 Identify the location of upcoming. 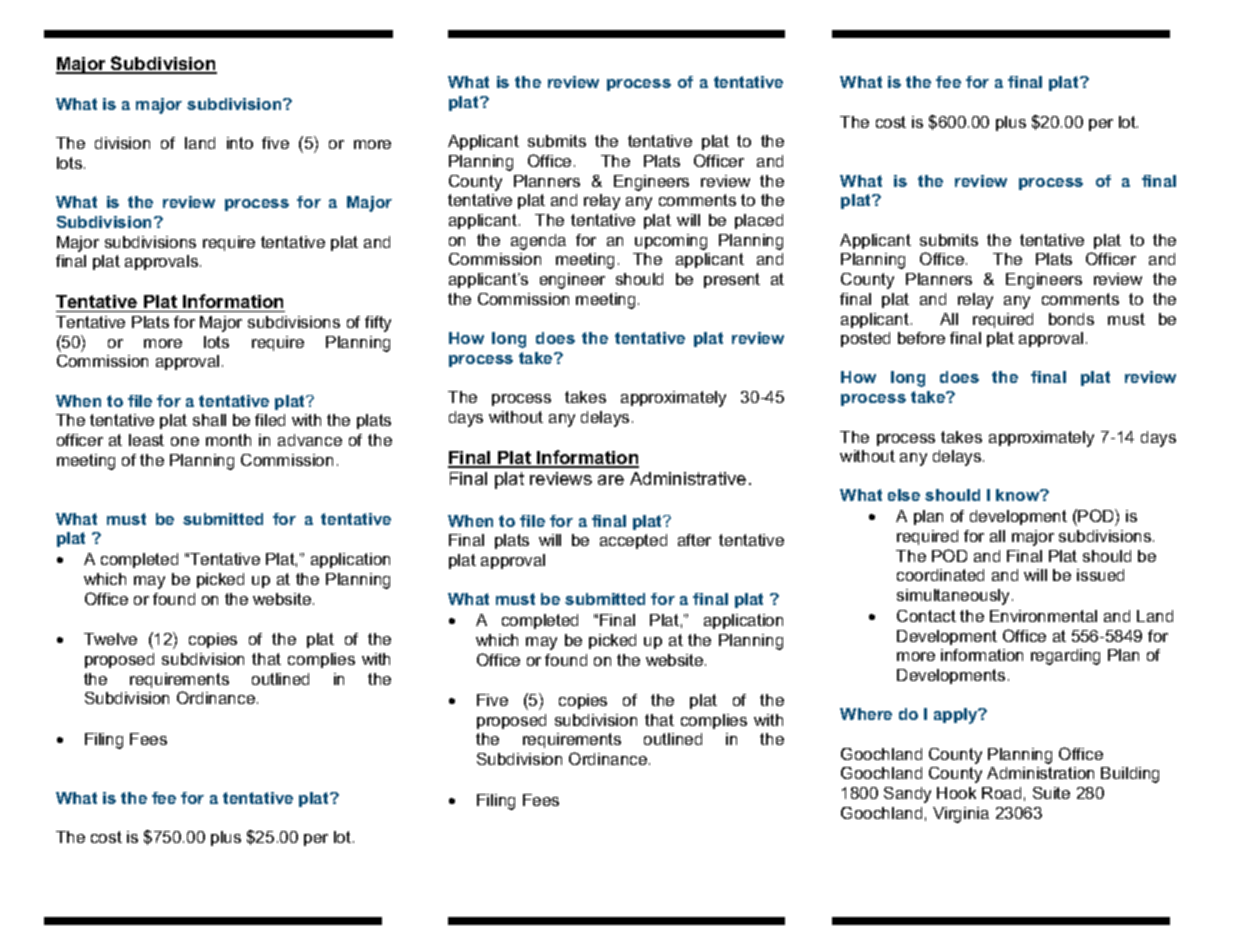
(671, 242).
